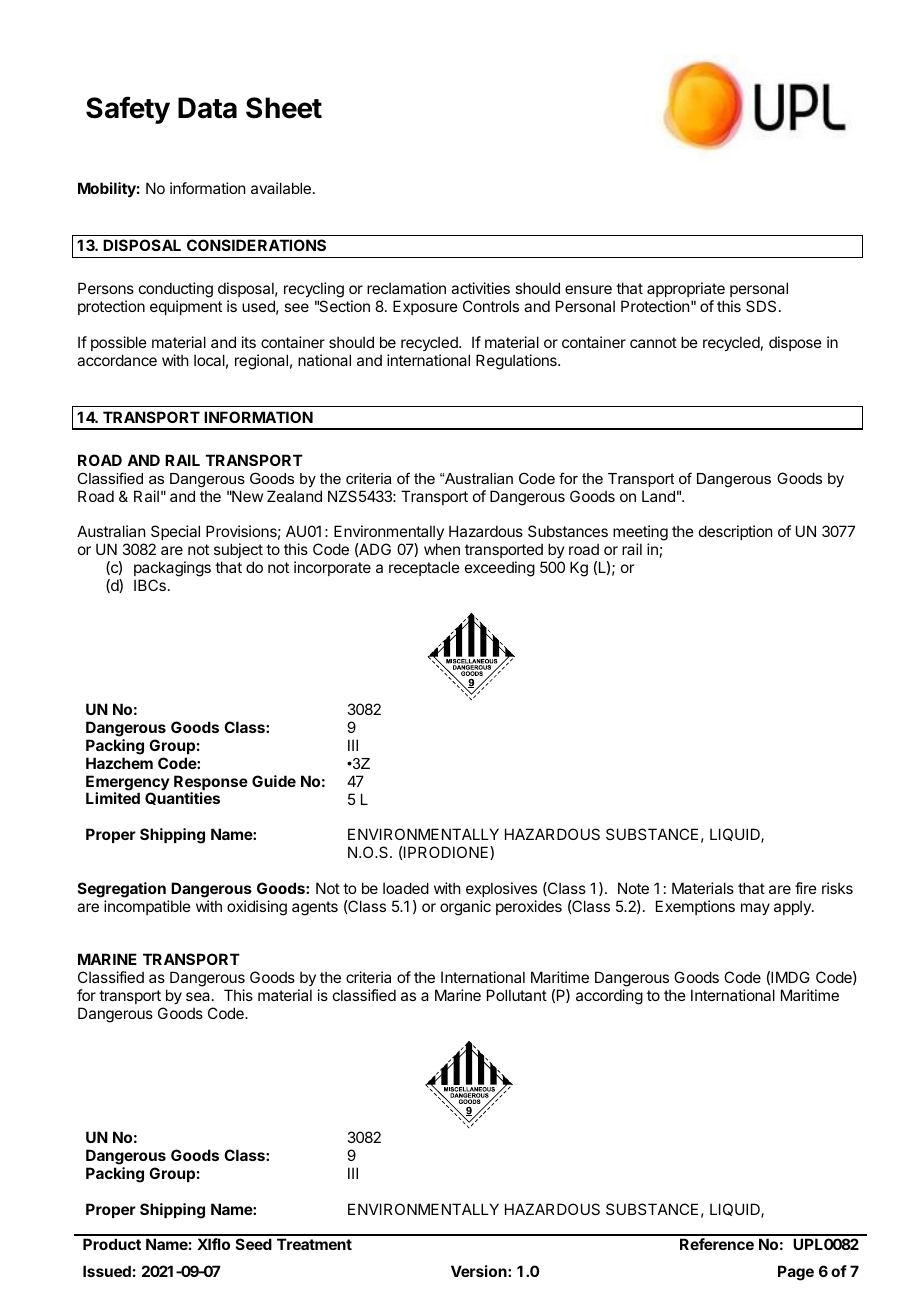 The height and width of the page is (1308, 924). What do you see at coordinates (442, 549) in the page?
I see `when` at bounding box center [442, 549].
